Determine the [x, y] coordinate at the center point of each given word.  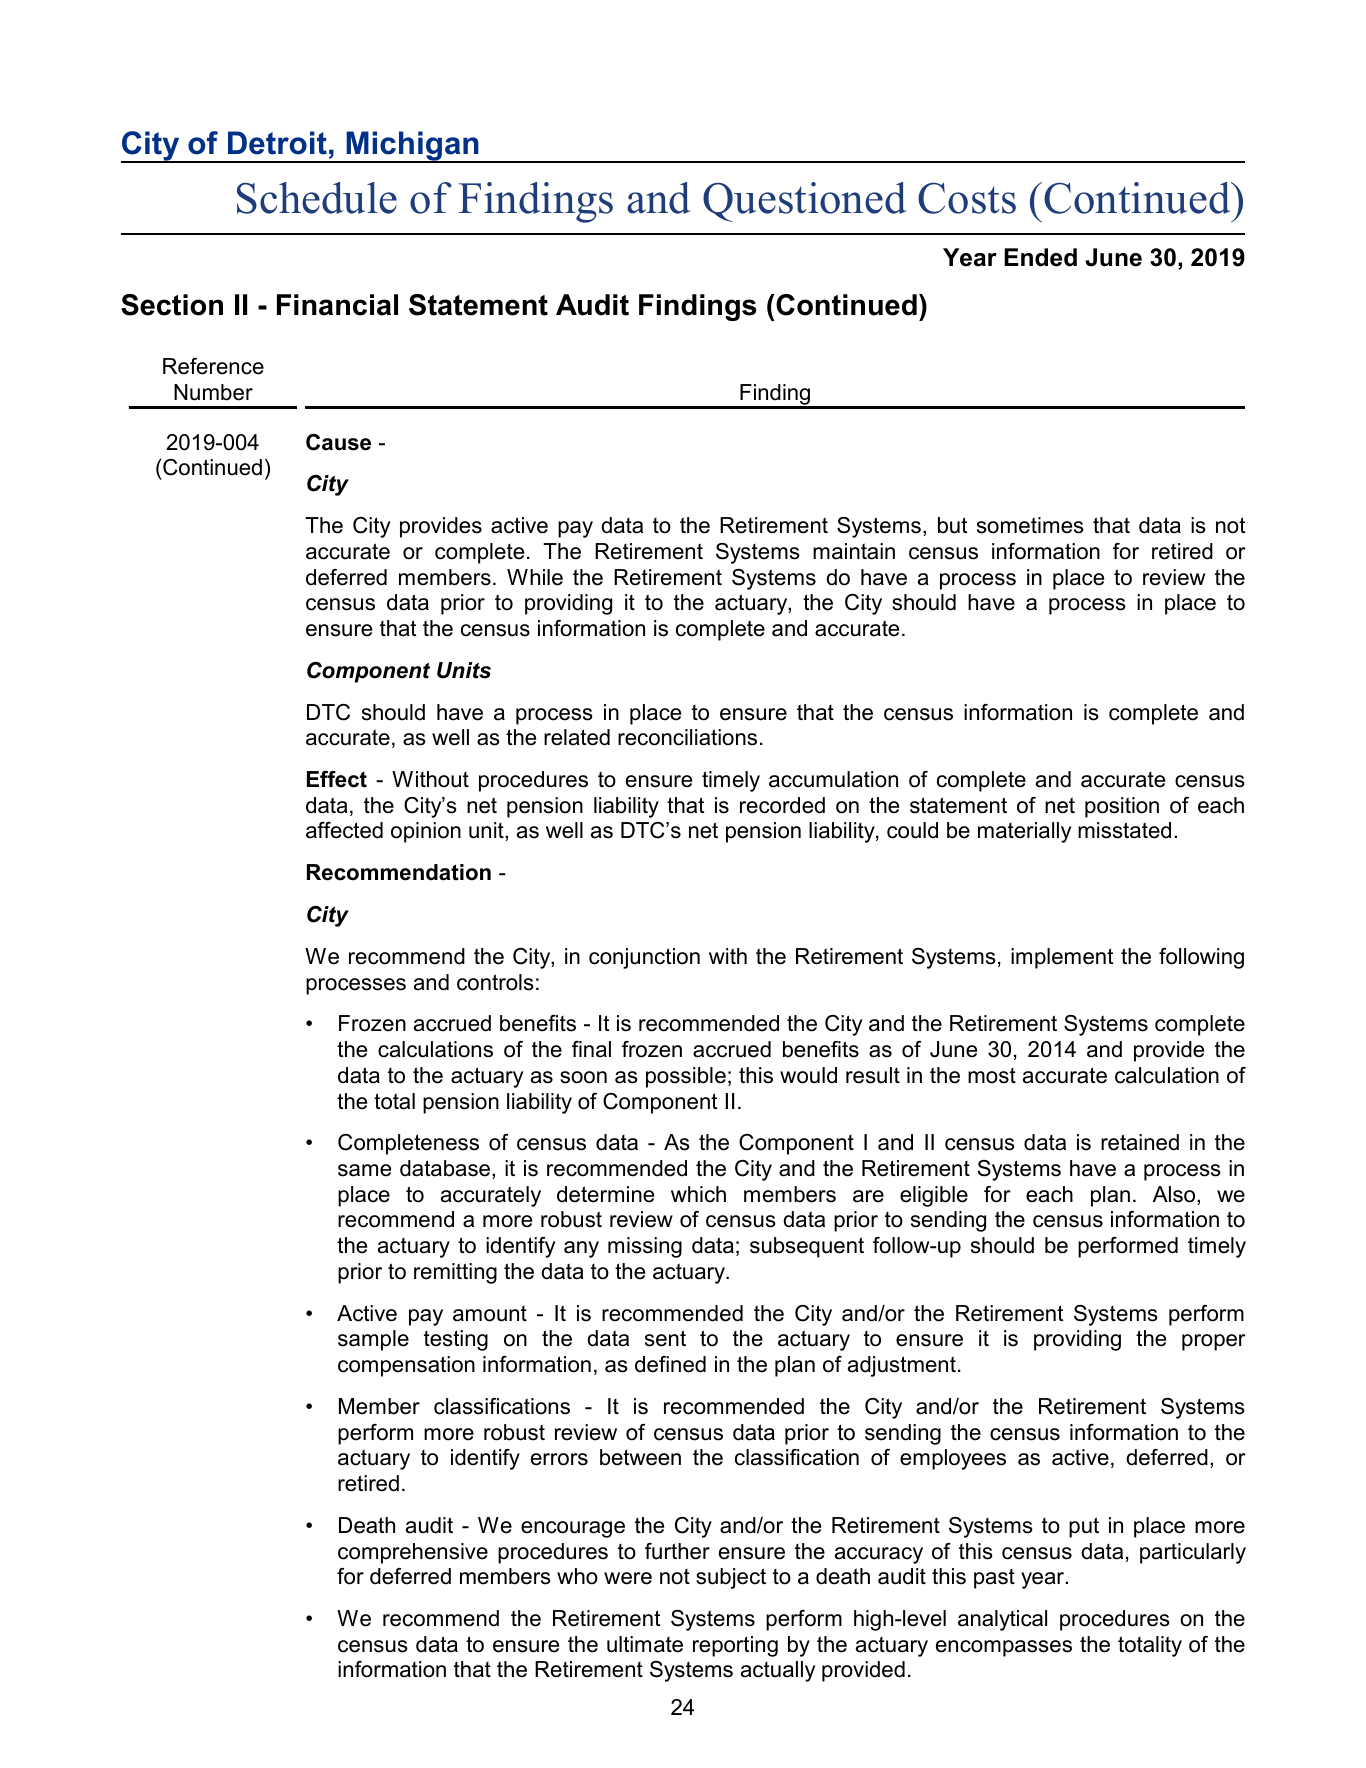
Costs [967, 198]
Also [1175, 1194]
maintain [854, 551]
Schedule [317, 198]
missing [645, 1247]
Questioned [804, 202]
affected [344, 830]
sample [373, 1340]
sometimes [1030, 525]
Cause [338, 442]
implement [1062, 958]
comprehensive [413, 1553]
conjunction [644, 958]
